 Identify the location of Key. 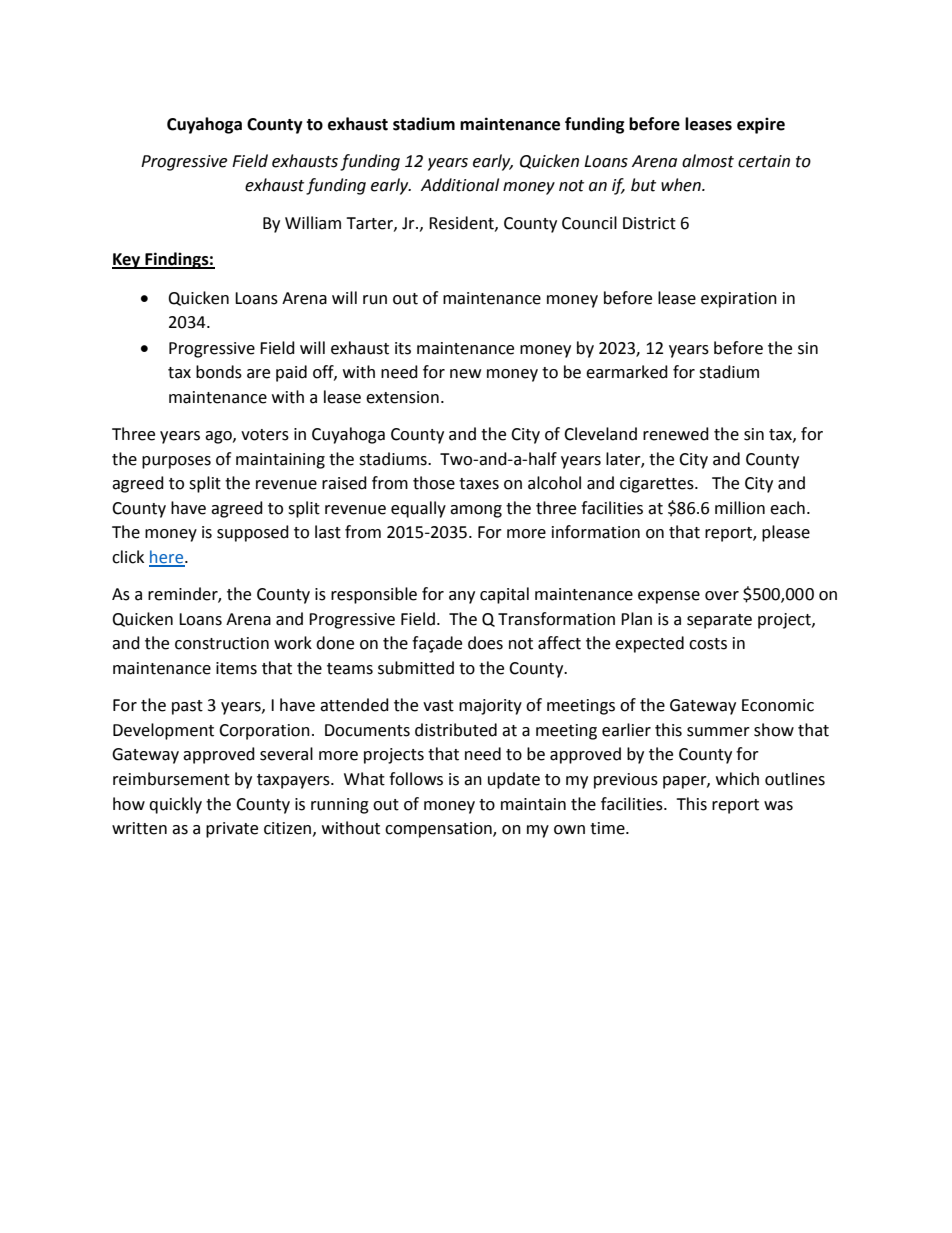
(127, 261).
